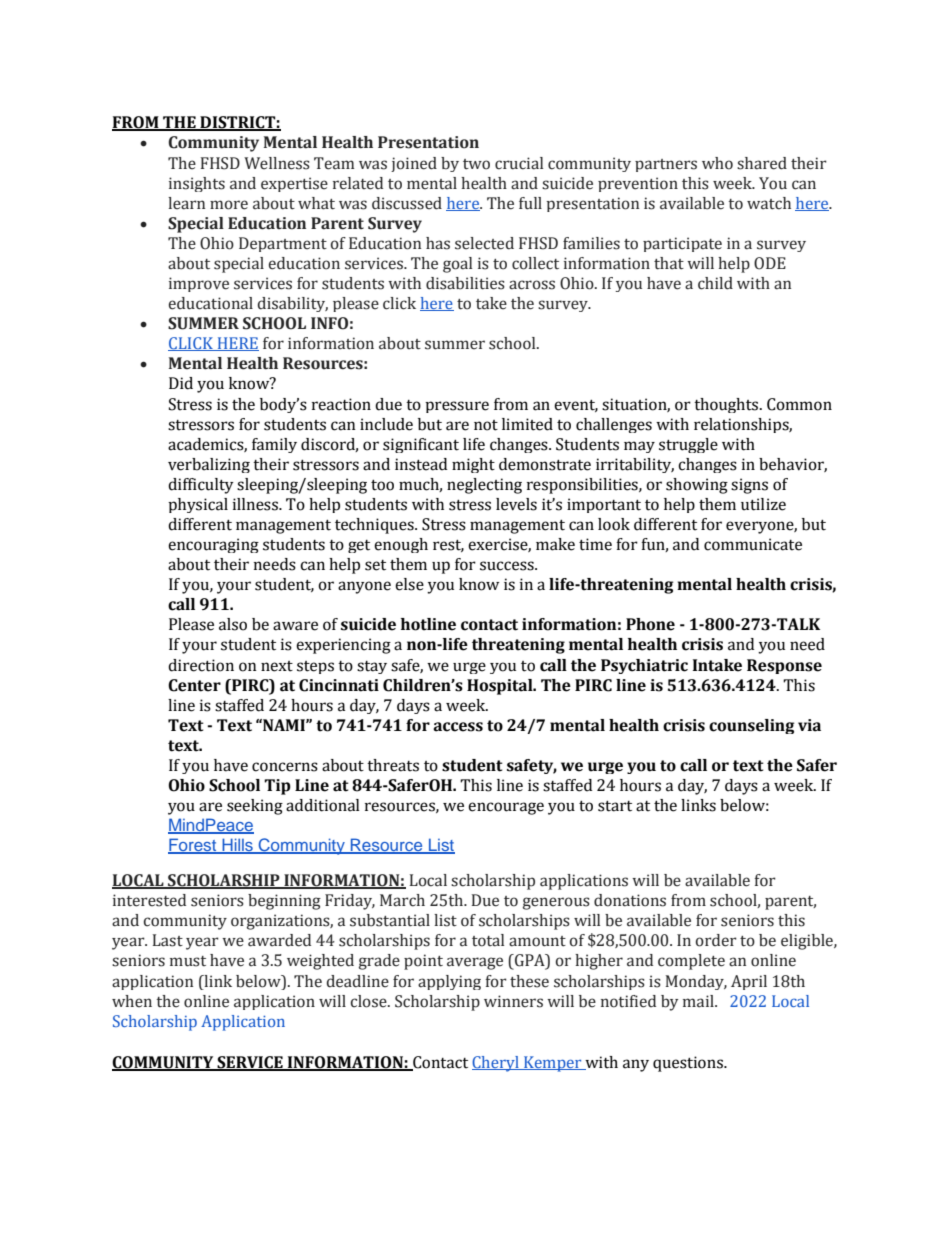 The image size is (952, 1233). Describe the element at coordinates (717, 163) in the document. I see `who` at that location.
